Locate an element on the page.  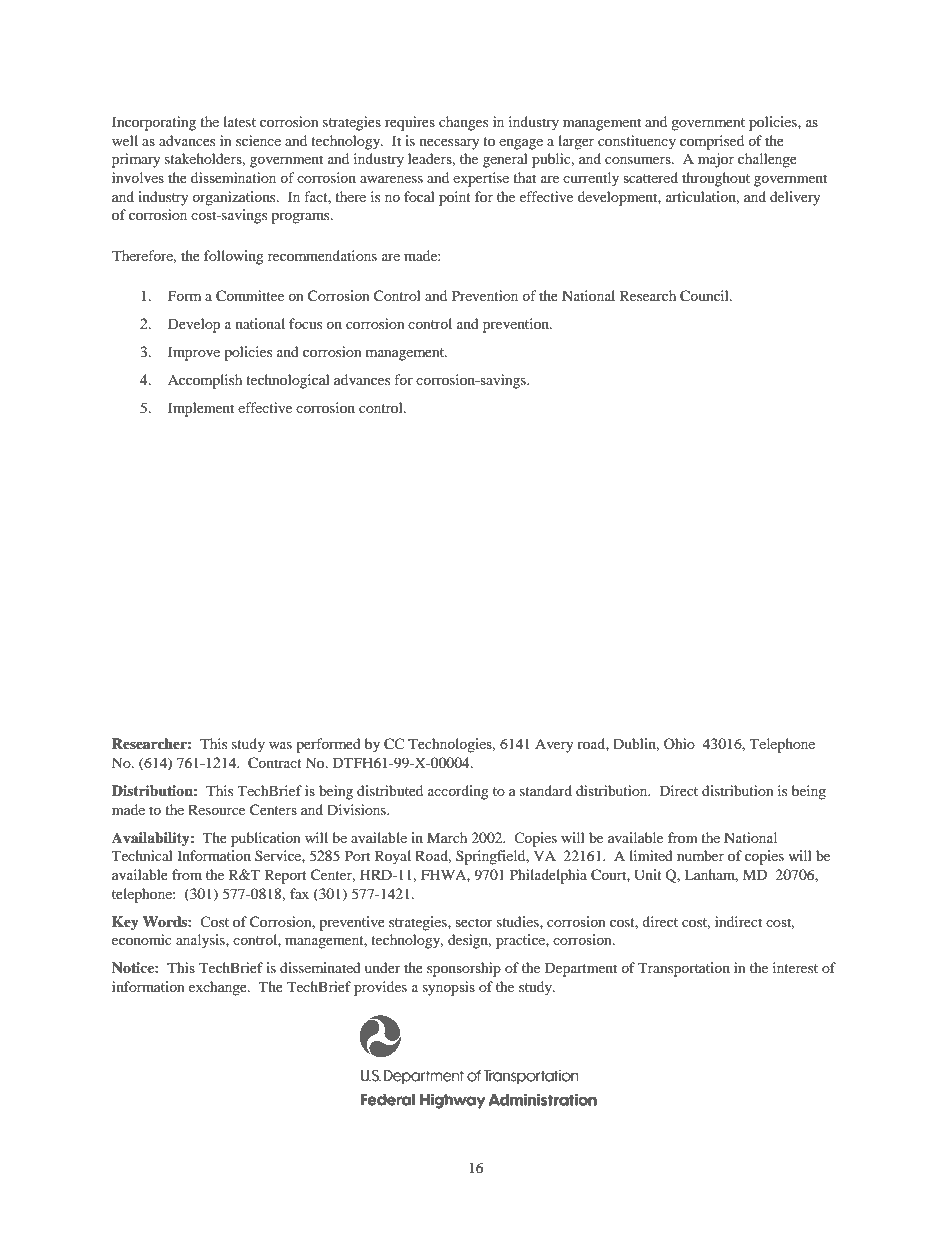
Implement is located at coordinates (201, 409).
